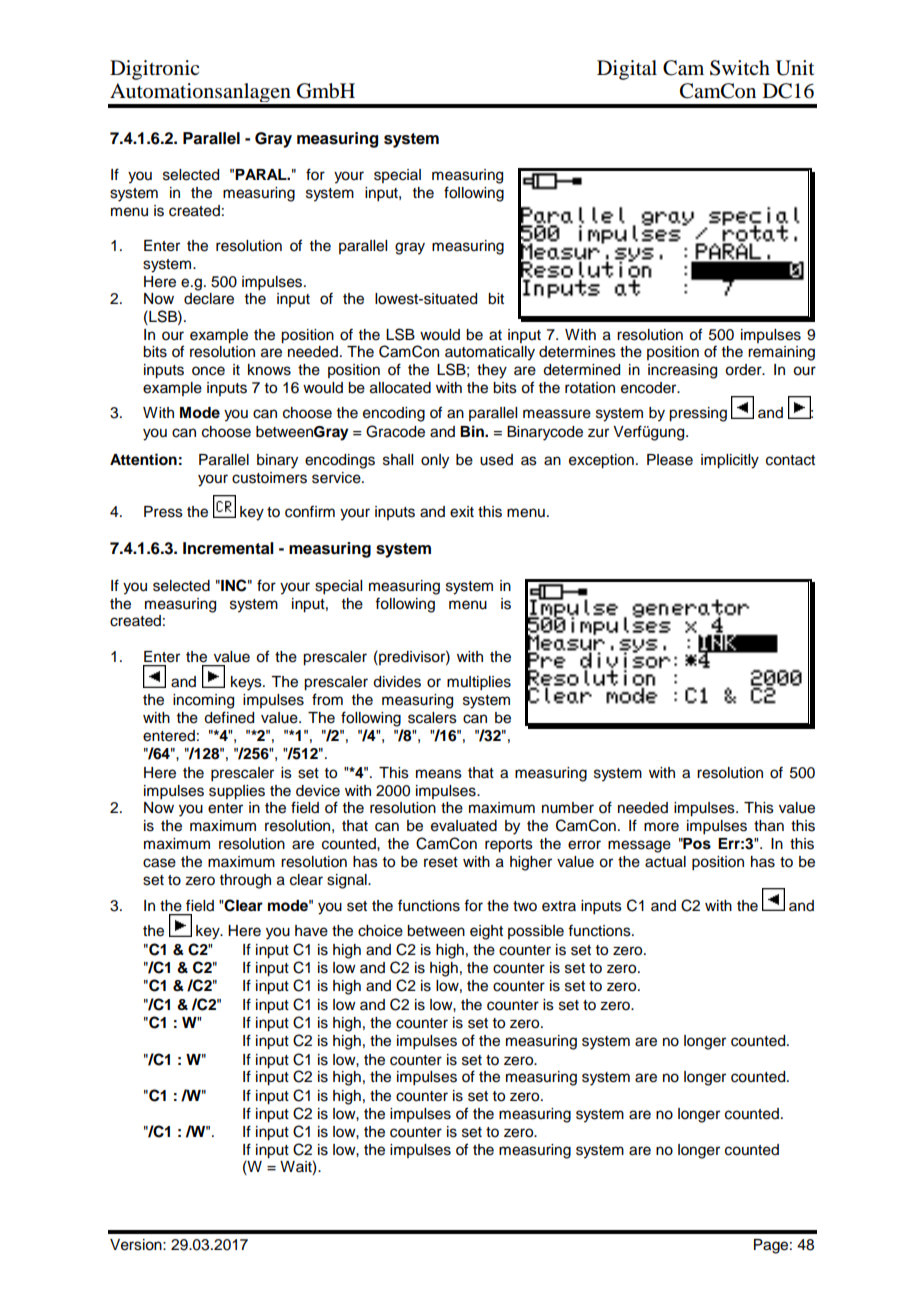  I want to click on through, so click(245, 881).
